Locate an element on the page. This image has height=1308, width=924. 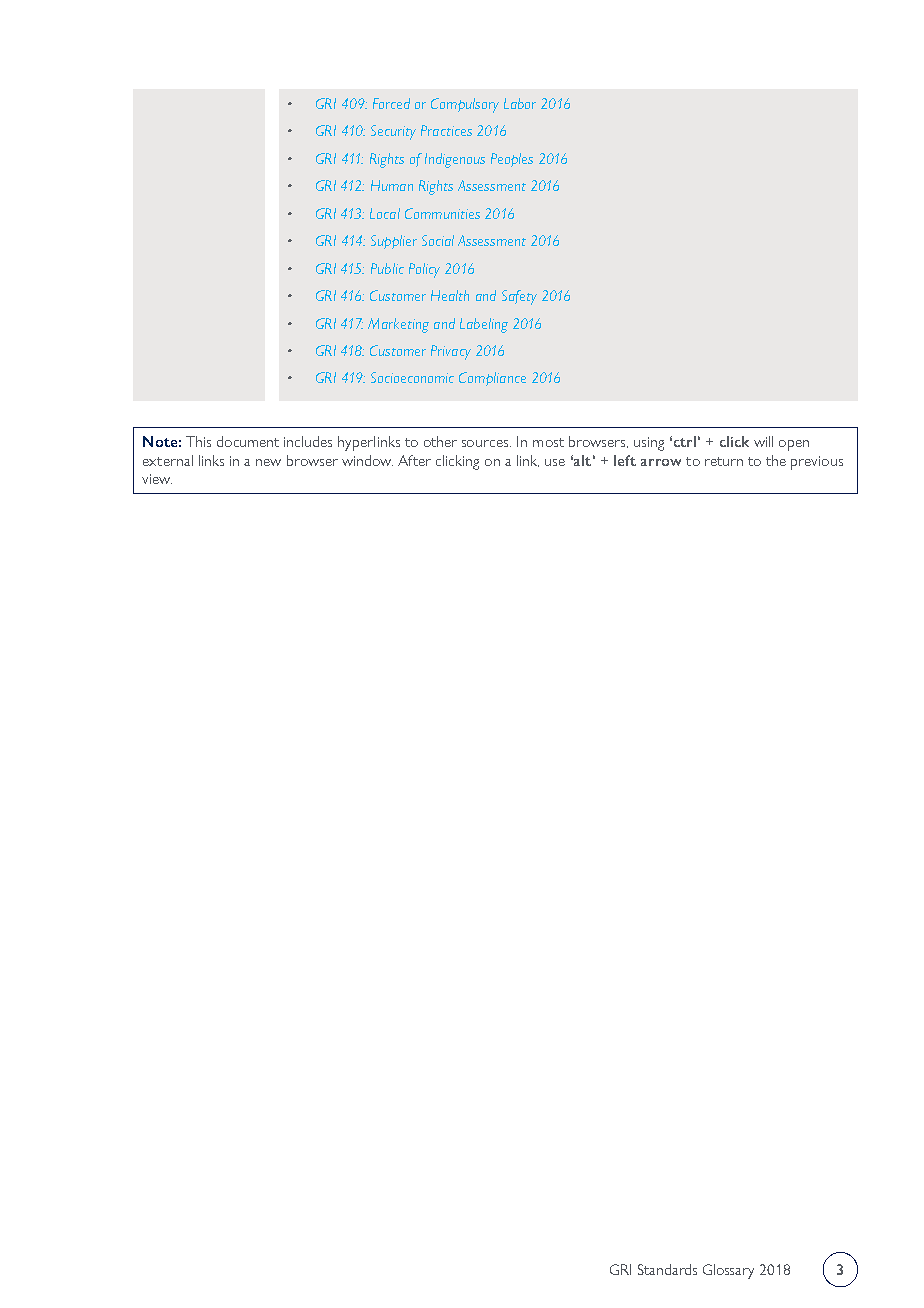
Peoples is located at coordinates (512, 160).
